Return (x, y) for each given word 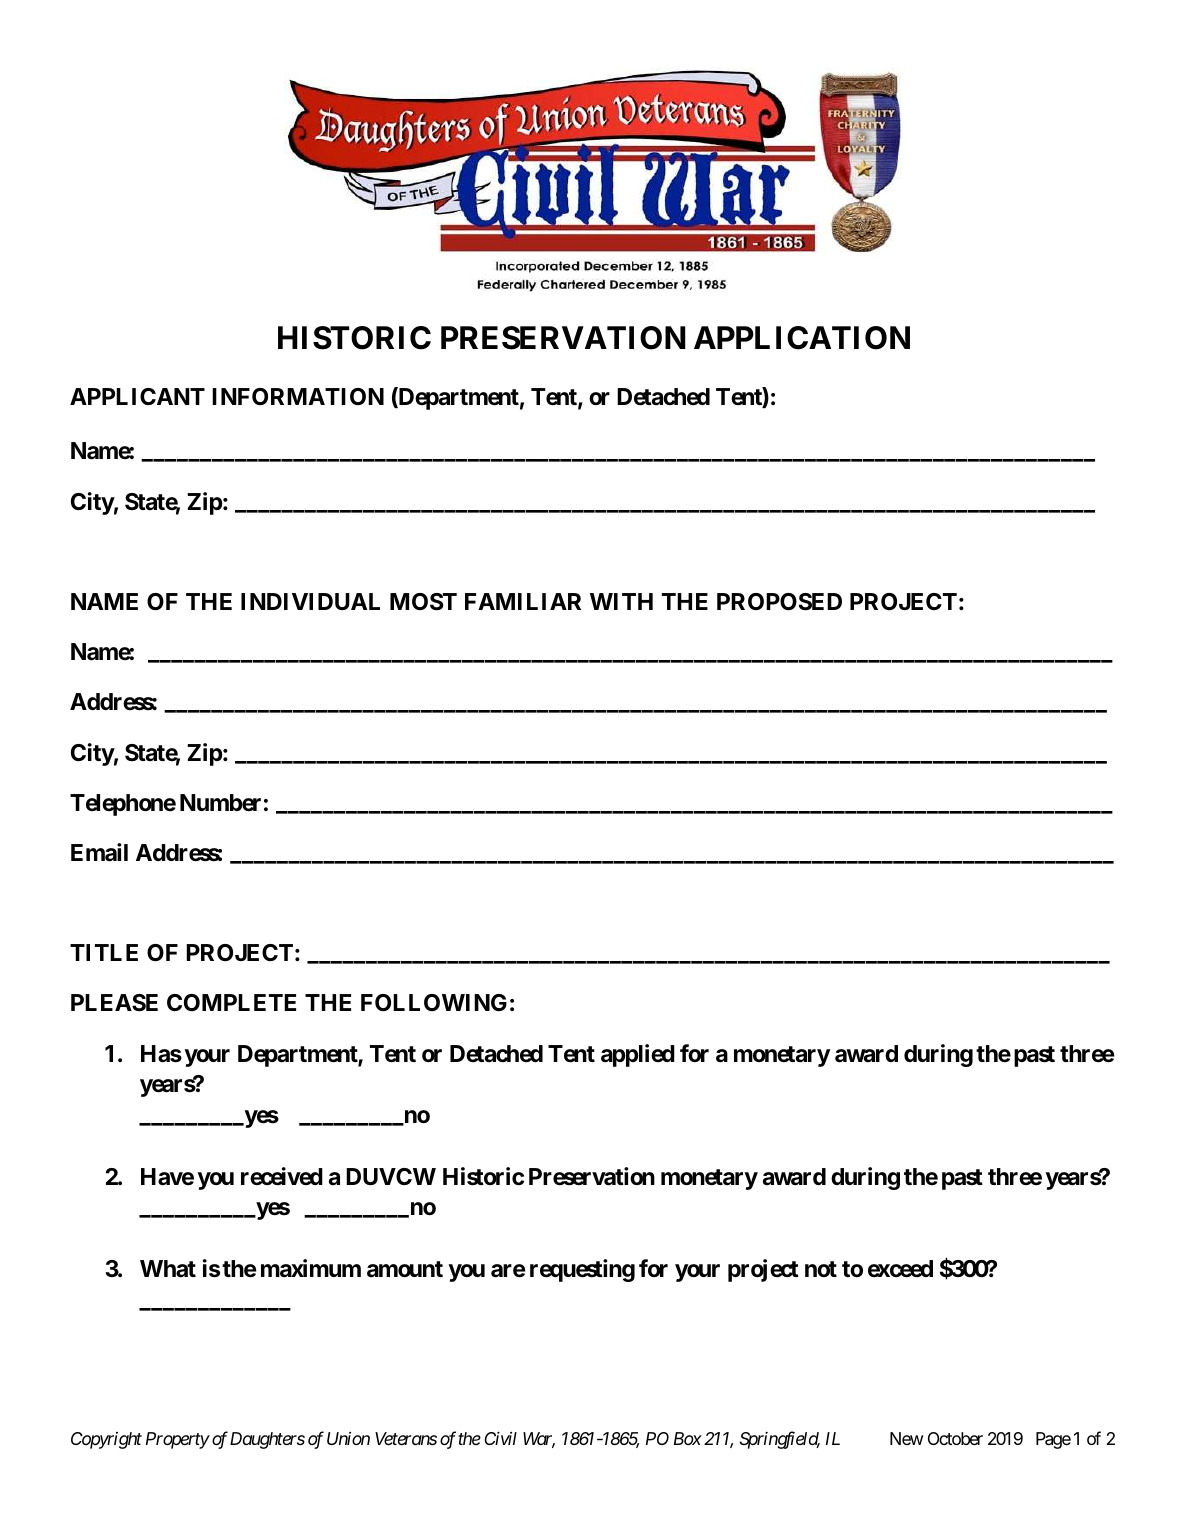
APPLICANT (137, 396)
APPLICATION (802, 338)
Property (178, 1440)
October (955, 1438)
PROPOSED (779, 602)
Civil (500, 1438)
